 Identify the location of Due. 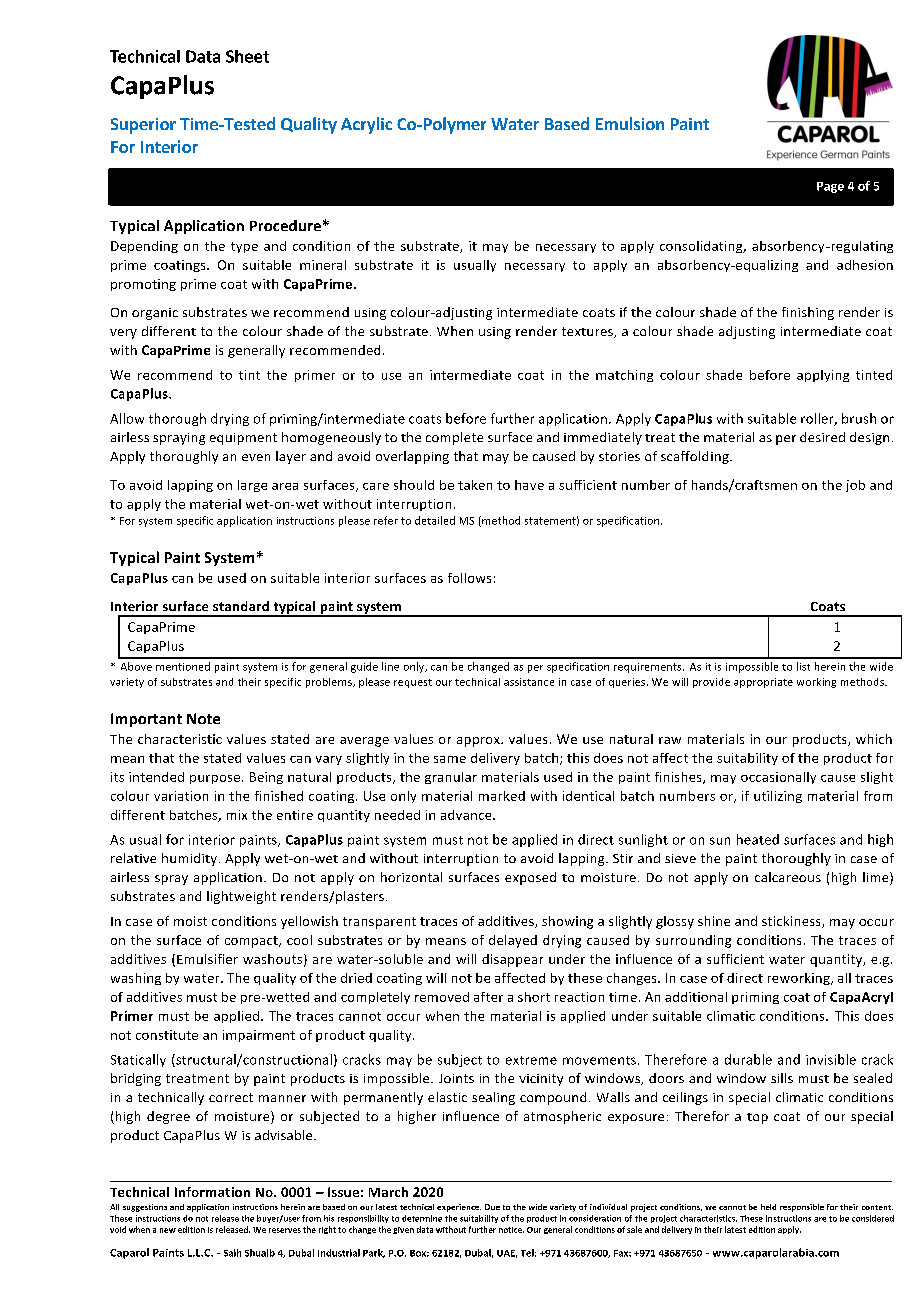
(492, 1207).
